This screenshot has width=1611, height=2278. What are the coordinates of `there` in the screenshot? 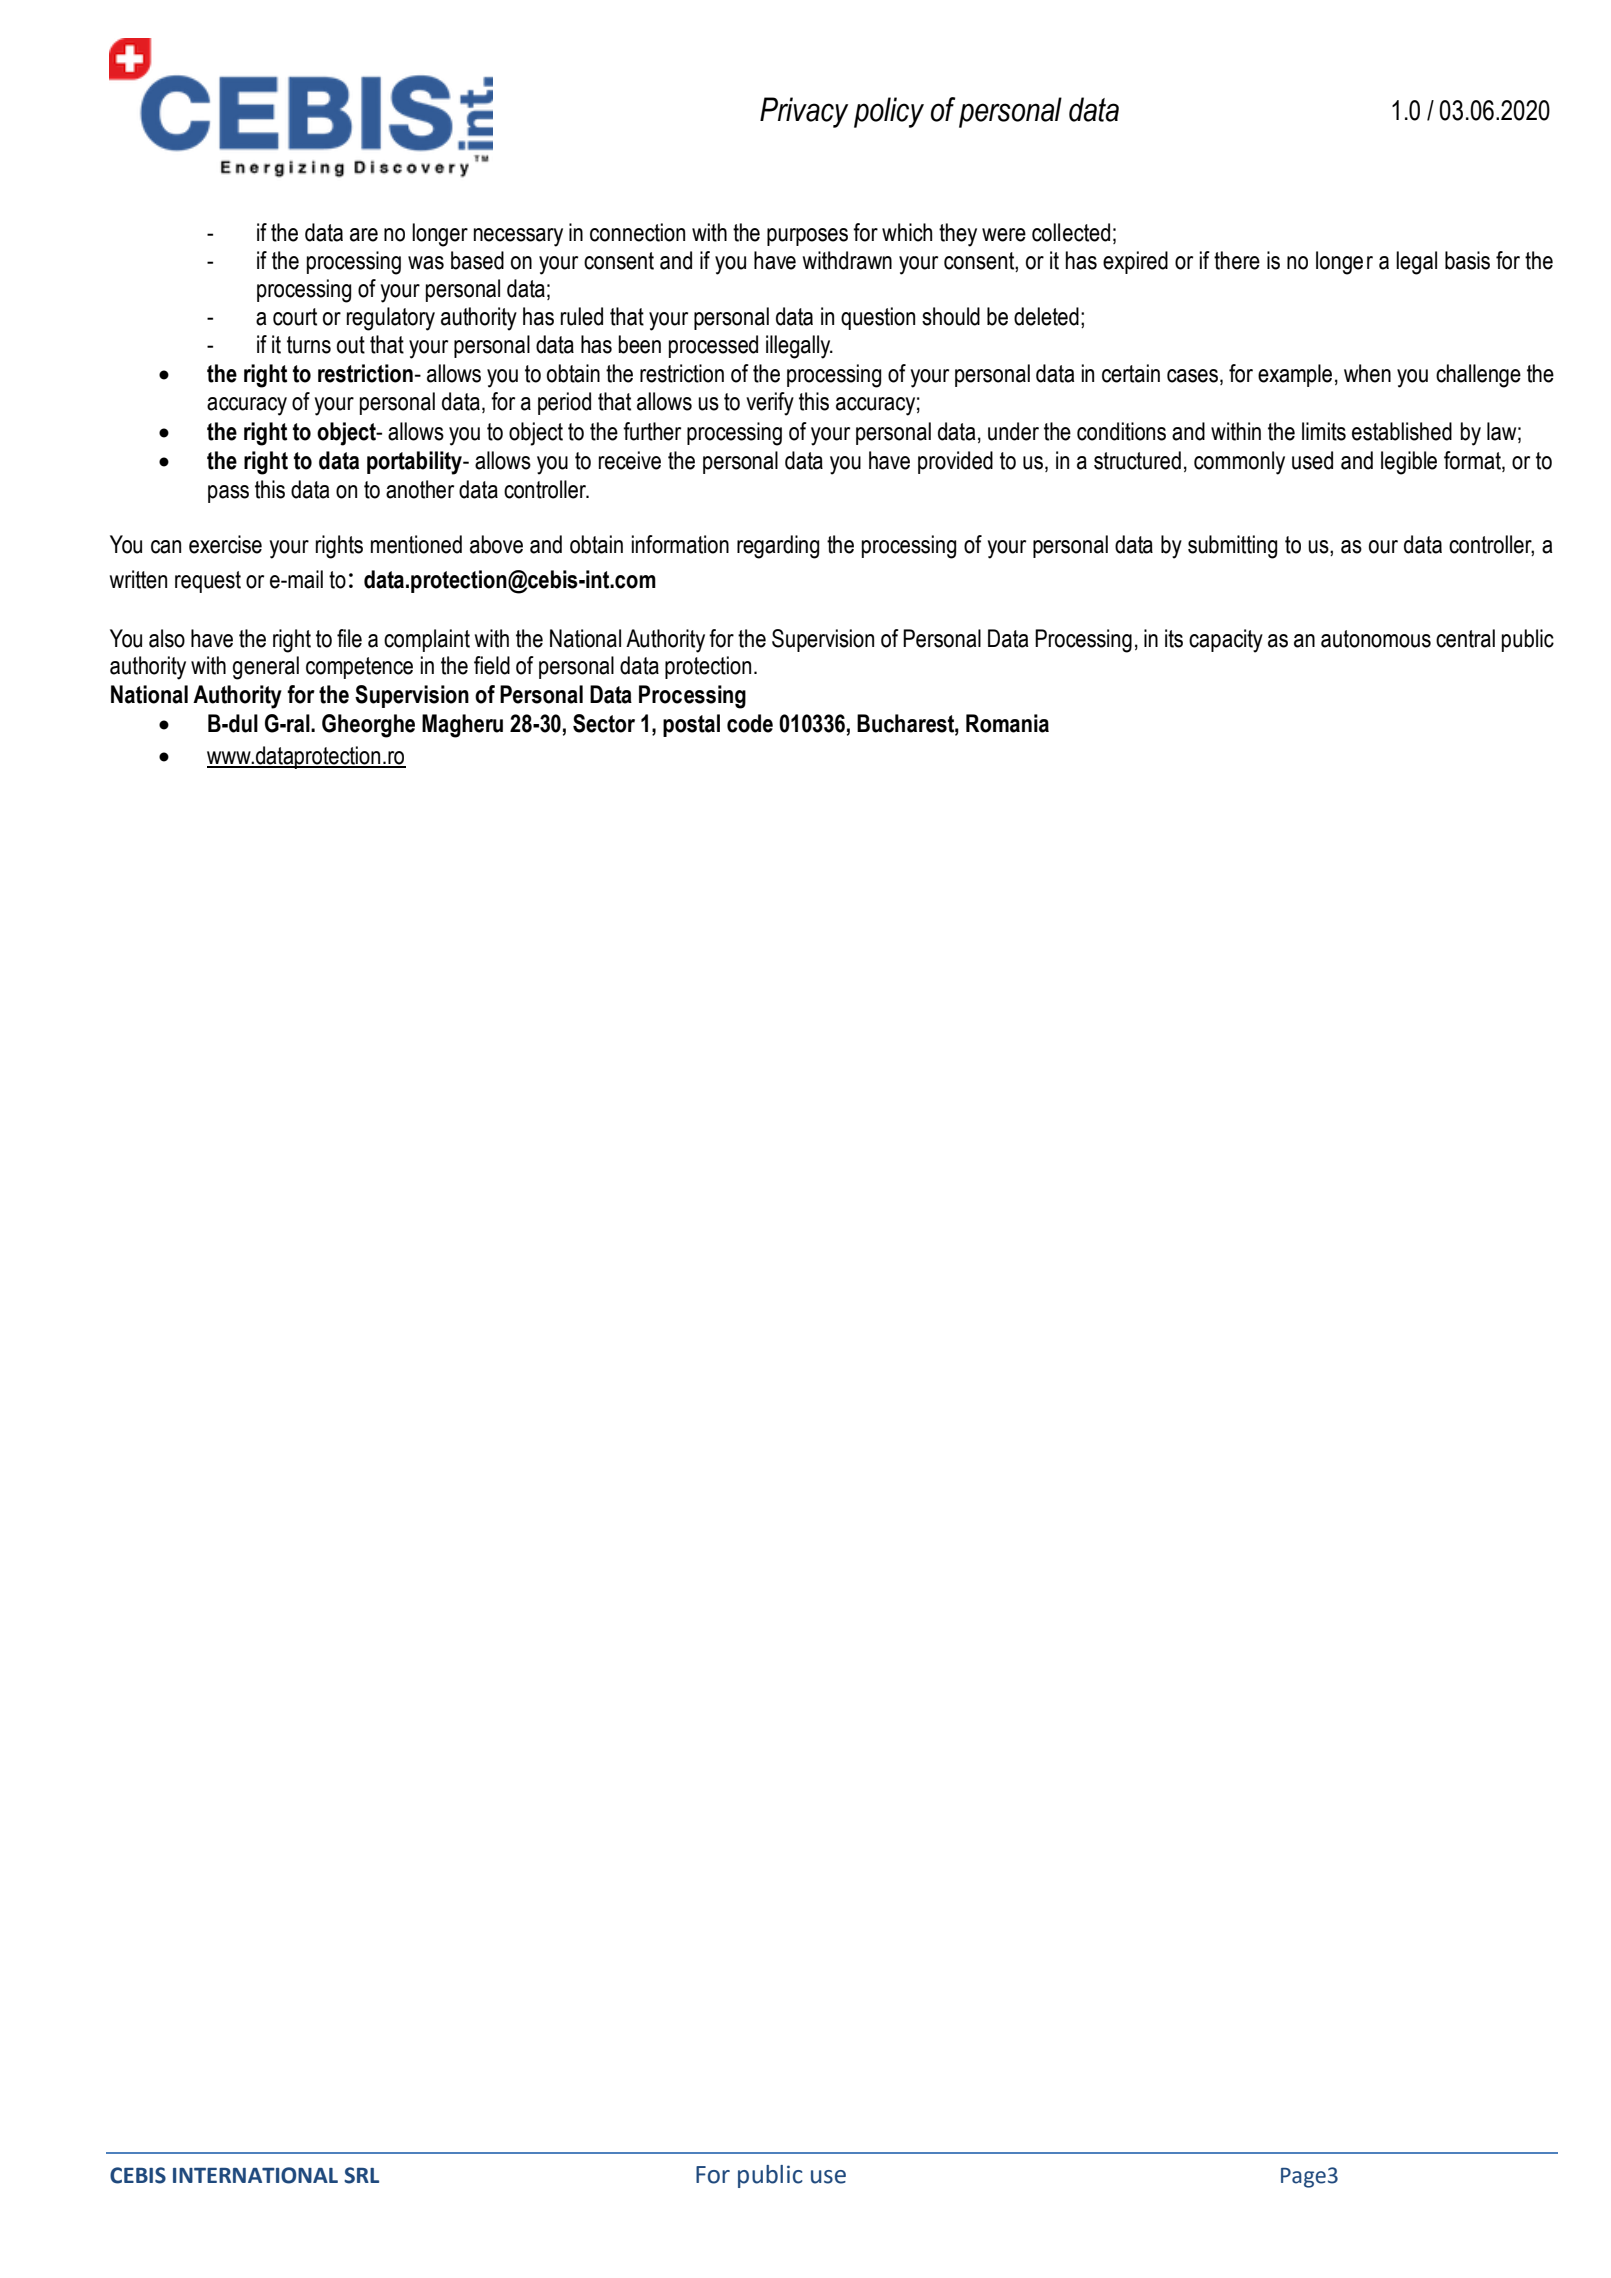 It's located at (1237, 260).
